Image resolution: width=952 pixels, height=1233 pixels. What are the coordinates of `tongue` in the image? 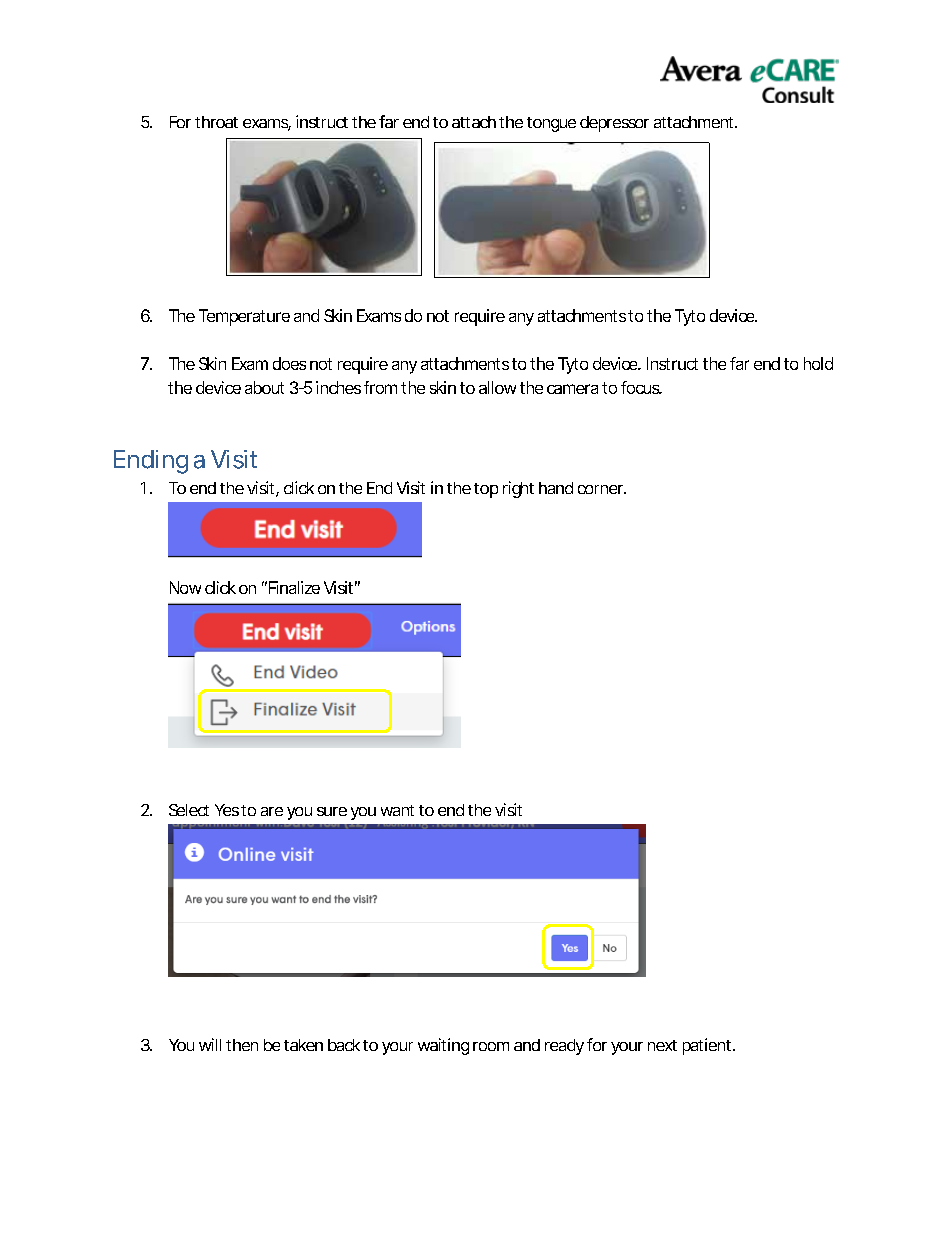 It's located at (551, 124).
